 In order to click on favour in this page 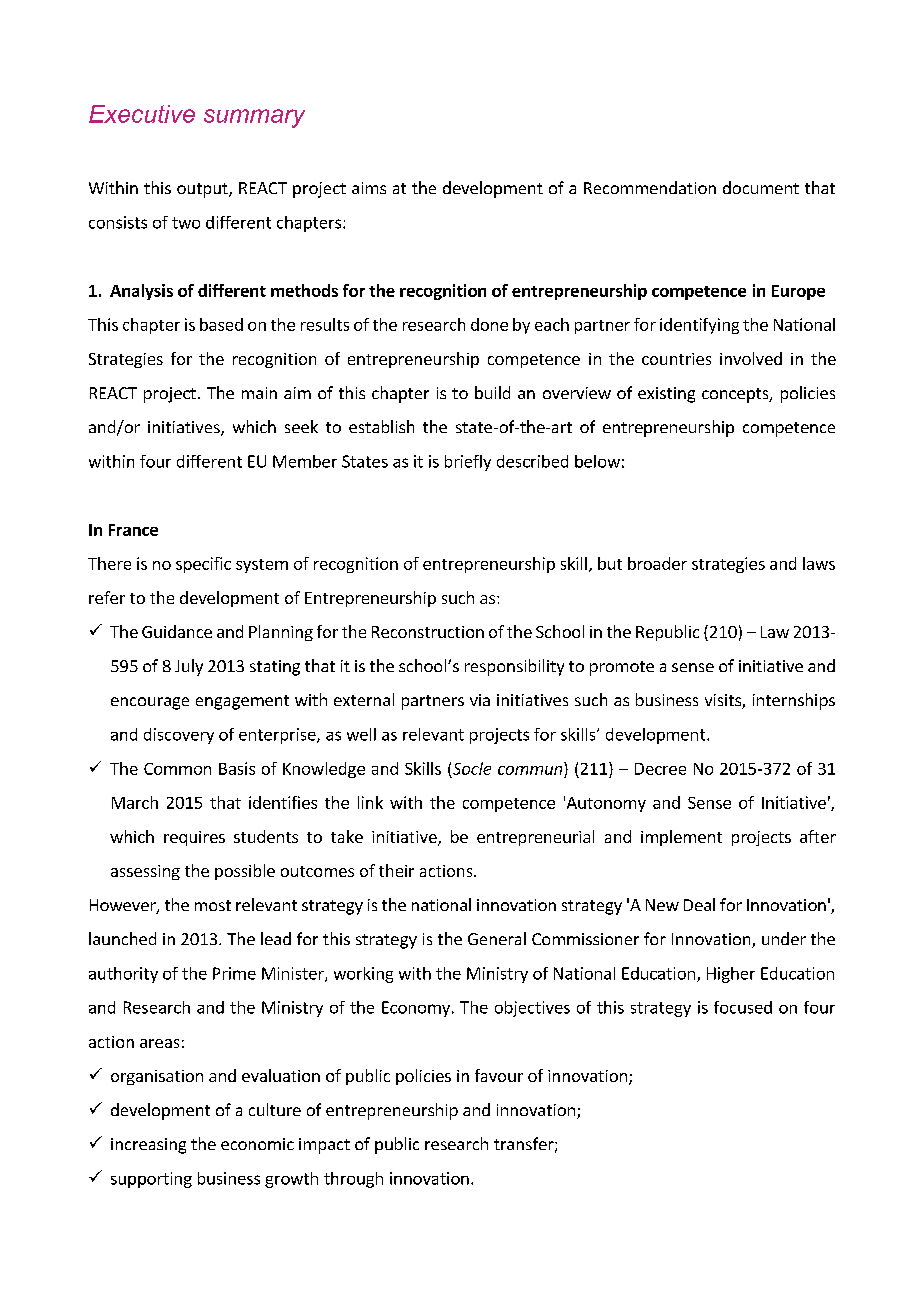, I will do `click(499, 1075)`.
